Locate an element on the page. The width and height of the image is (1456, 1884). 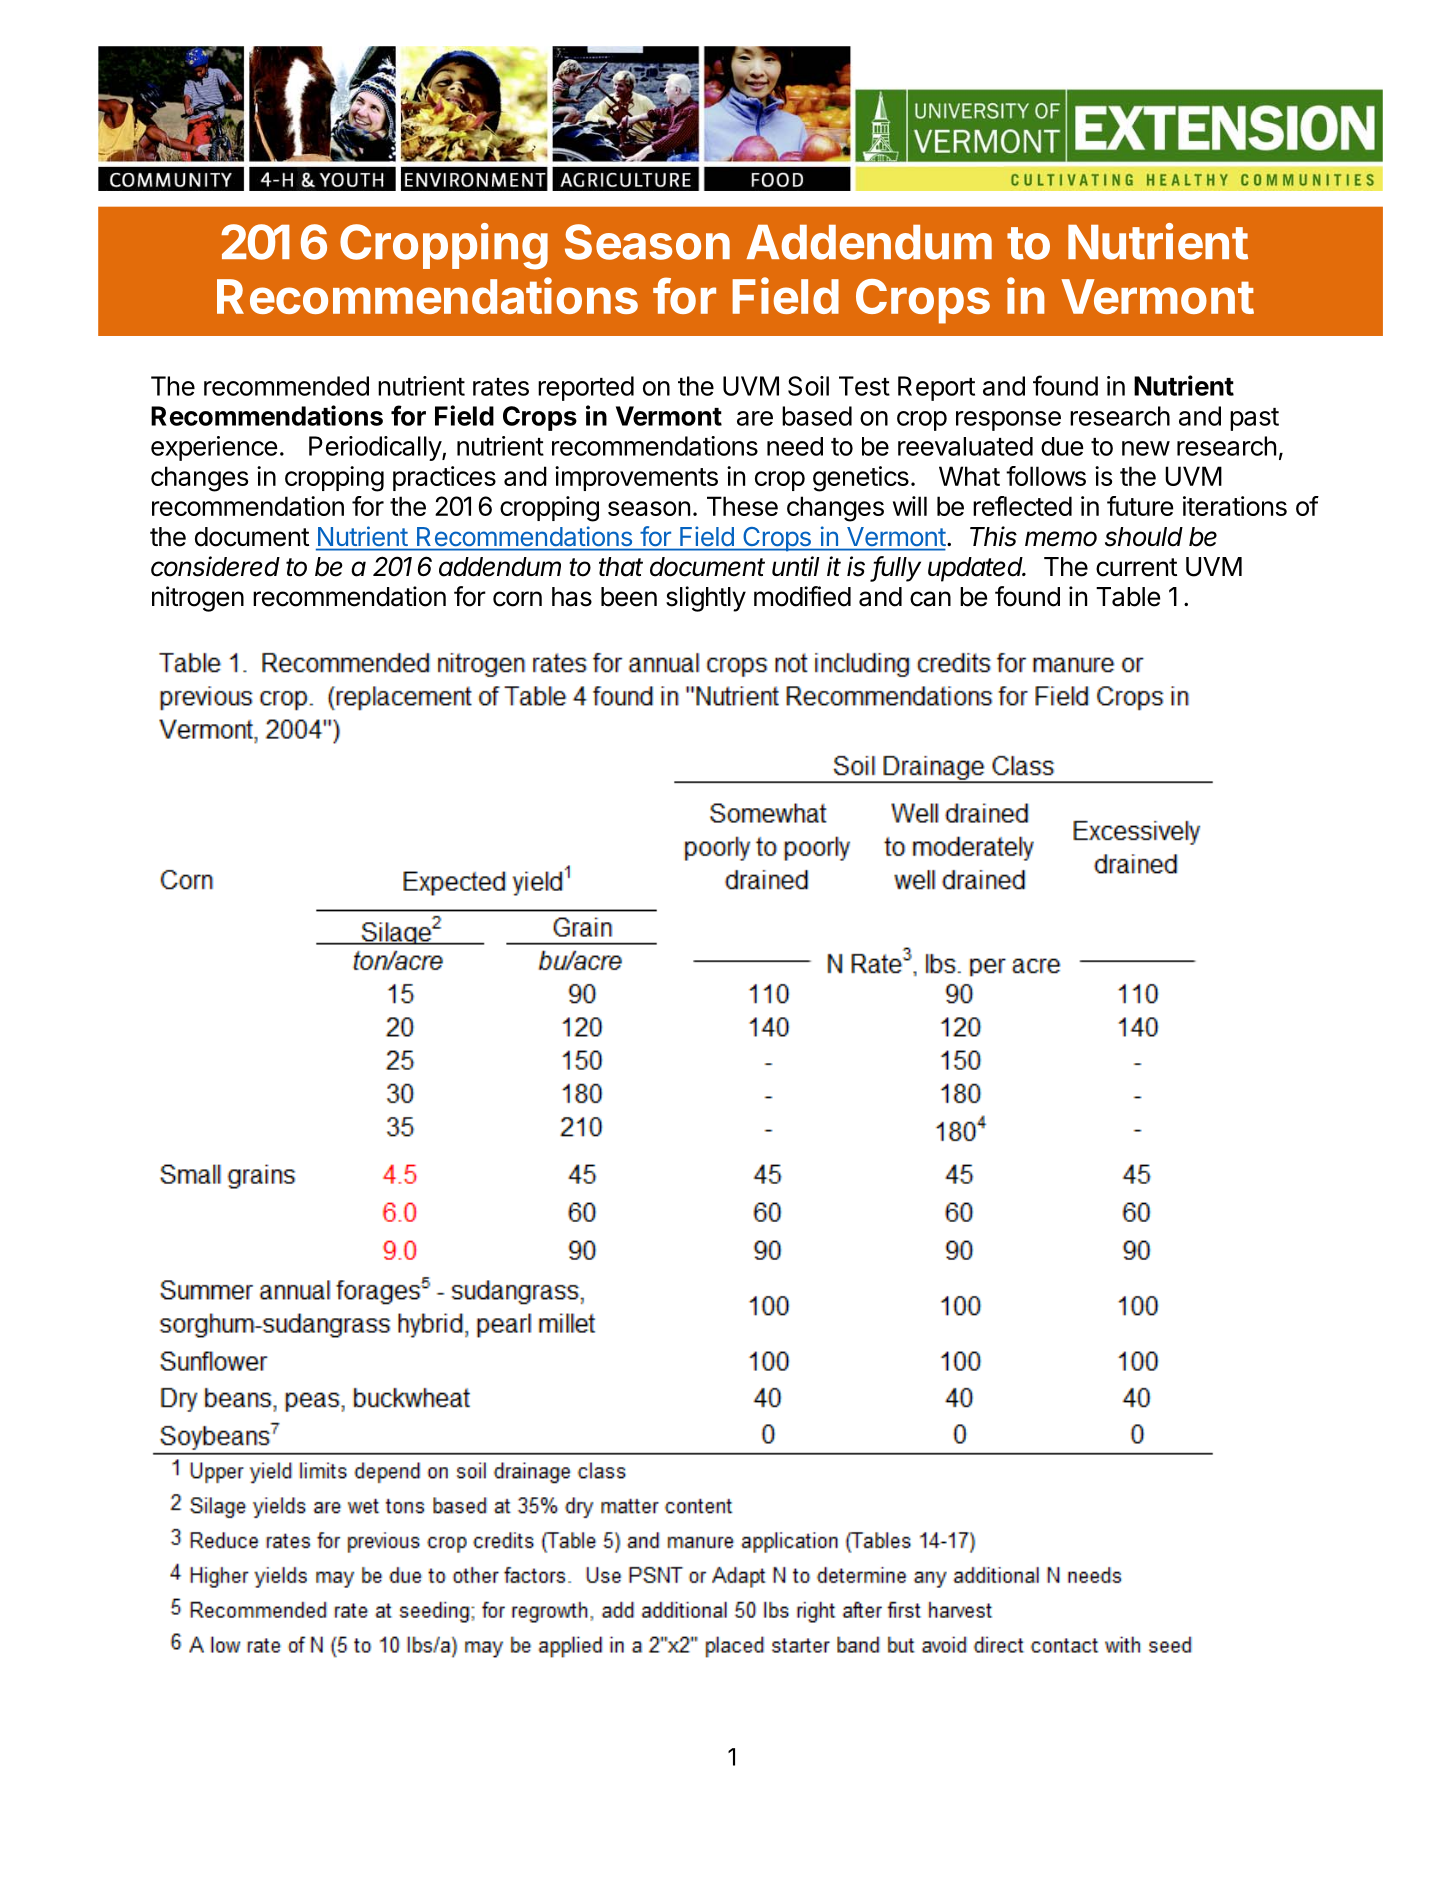
recommended is located at coordinates (286, 386).
